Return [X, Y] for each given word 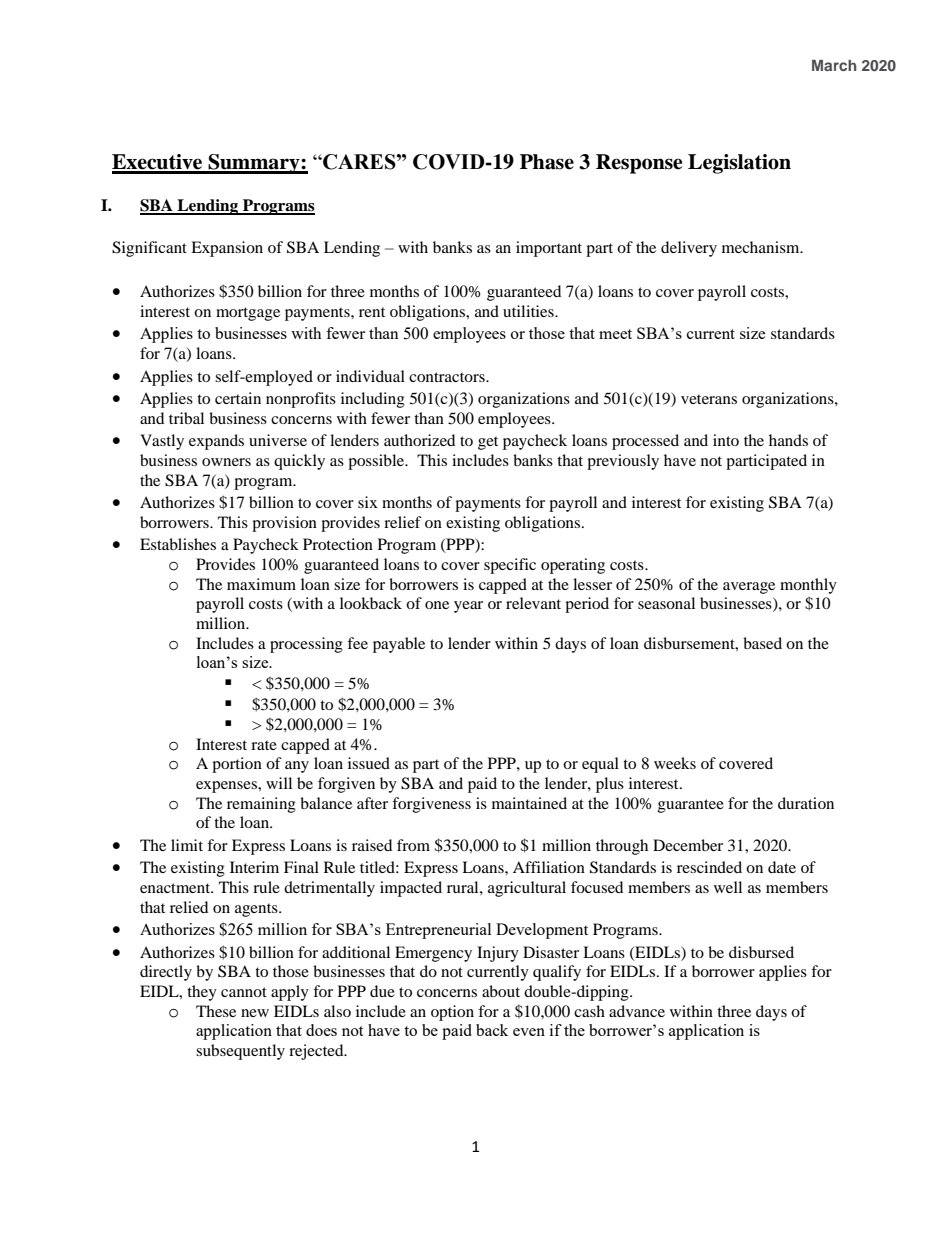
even [529, 1032]
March [834, 65]
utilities [529, 311]
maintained [529, 803]
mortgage [248, 314]
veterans [709, 399]
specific [510, 566]
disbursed [761, 952]
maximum [261, 584]
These [216, 1011]
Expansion [227, 249]
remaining [261, 805]
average [749, 588]
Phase [547, 162]
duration [806, 803]
